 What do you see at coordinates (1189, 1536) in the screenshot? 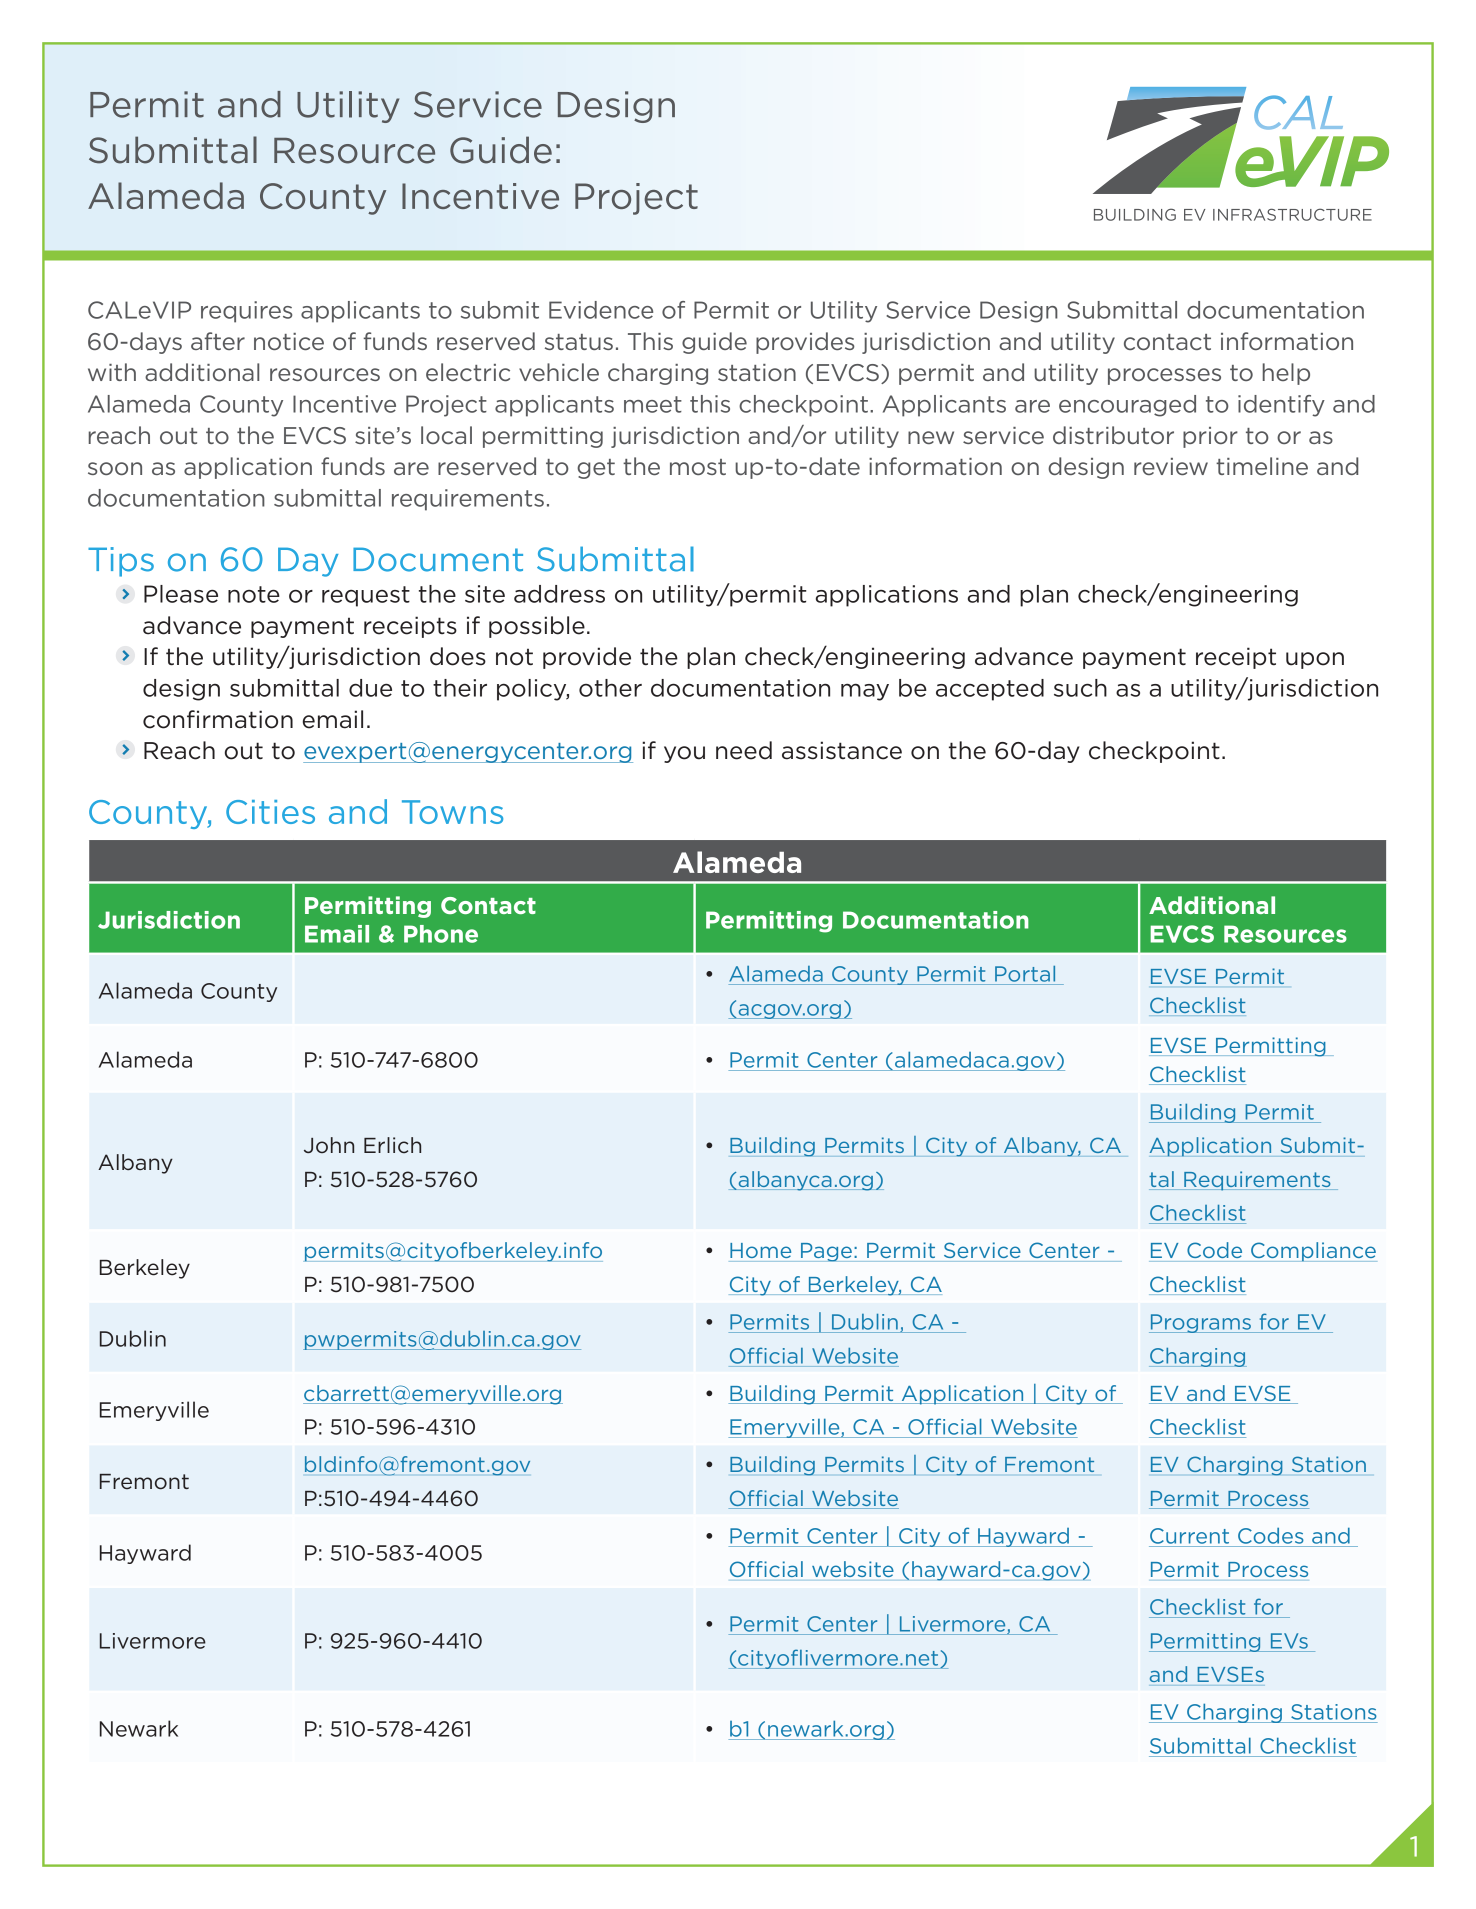
I see `Current` at bounding box center [1189, 1536].
